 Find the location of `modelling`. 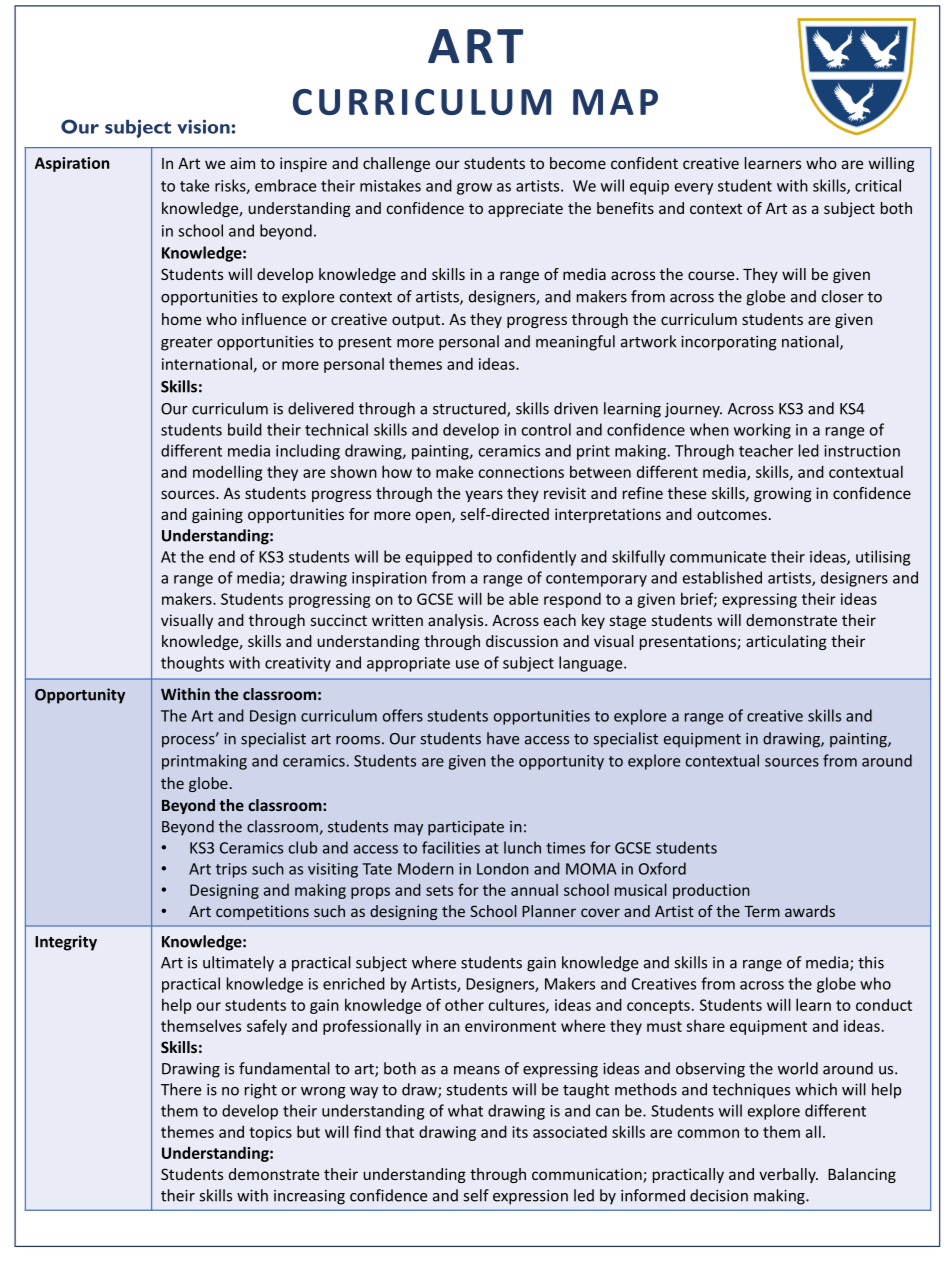

modelling is located at coordinates (227, 473).
